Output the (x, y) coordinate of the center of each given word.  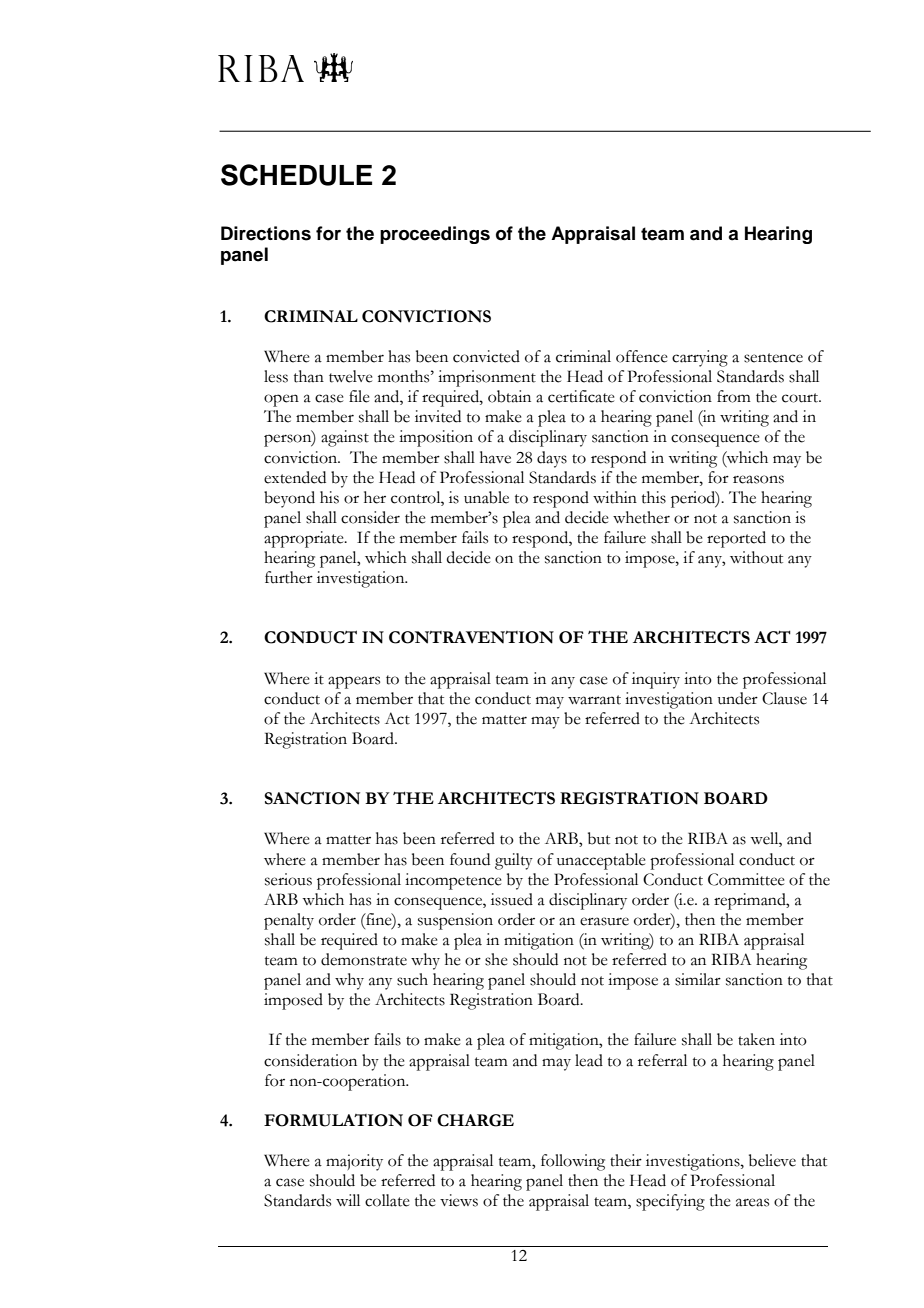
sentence (773, 358)
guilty (514, 861)
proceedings (435, 235)
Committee (746, 879)
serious (288, 879)
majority (354, 1162)
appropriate (305, 539)
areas (752, 1202)
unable (486, 497)
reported (736, 539)
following (573, 1162)
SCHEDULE (296, 175)
